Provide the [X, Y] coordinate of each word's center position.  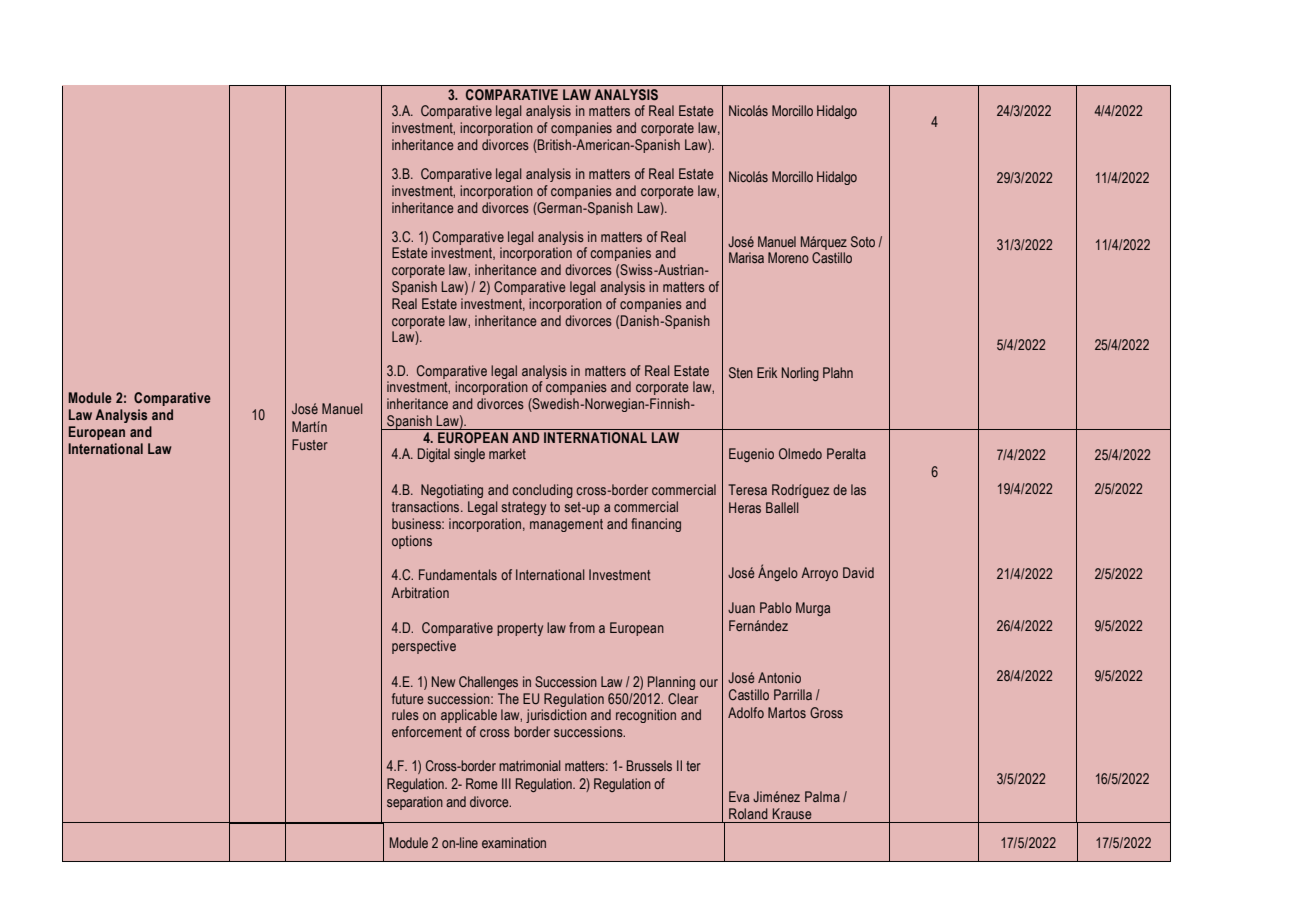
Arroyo [819, 574]
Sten [741, 372]
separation [415, 803]
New [443, 681]
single [469, 455]
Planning [671, 683]
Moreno [788, 257]
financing [656, 525]
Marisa [746, 257]
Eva [739, 796]
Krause [792, 813]
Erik [767, 372]
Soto [863, 241]
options [412, 542]
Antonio [779, 677]
